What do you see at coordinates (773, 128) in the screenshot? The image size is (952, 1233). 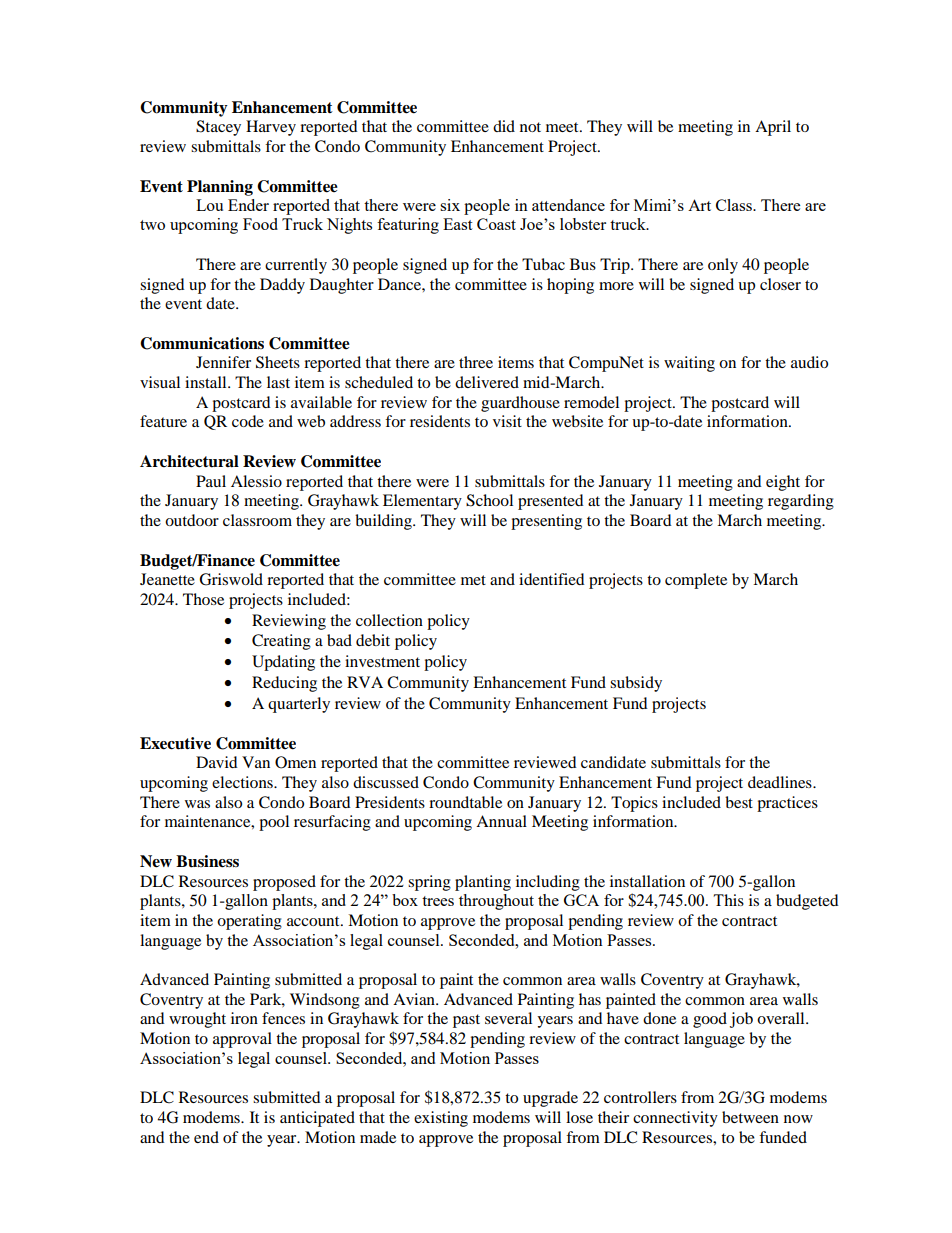 I see `April` at bounding box center [773, 128].
